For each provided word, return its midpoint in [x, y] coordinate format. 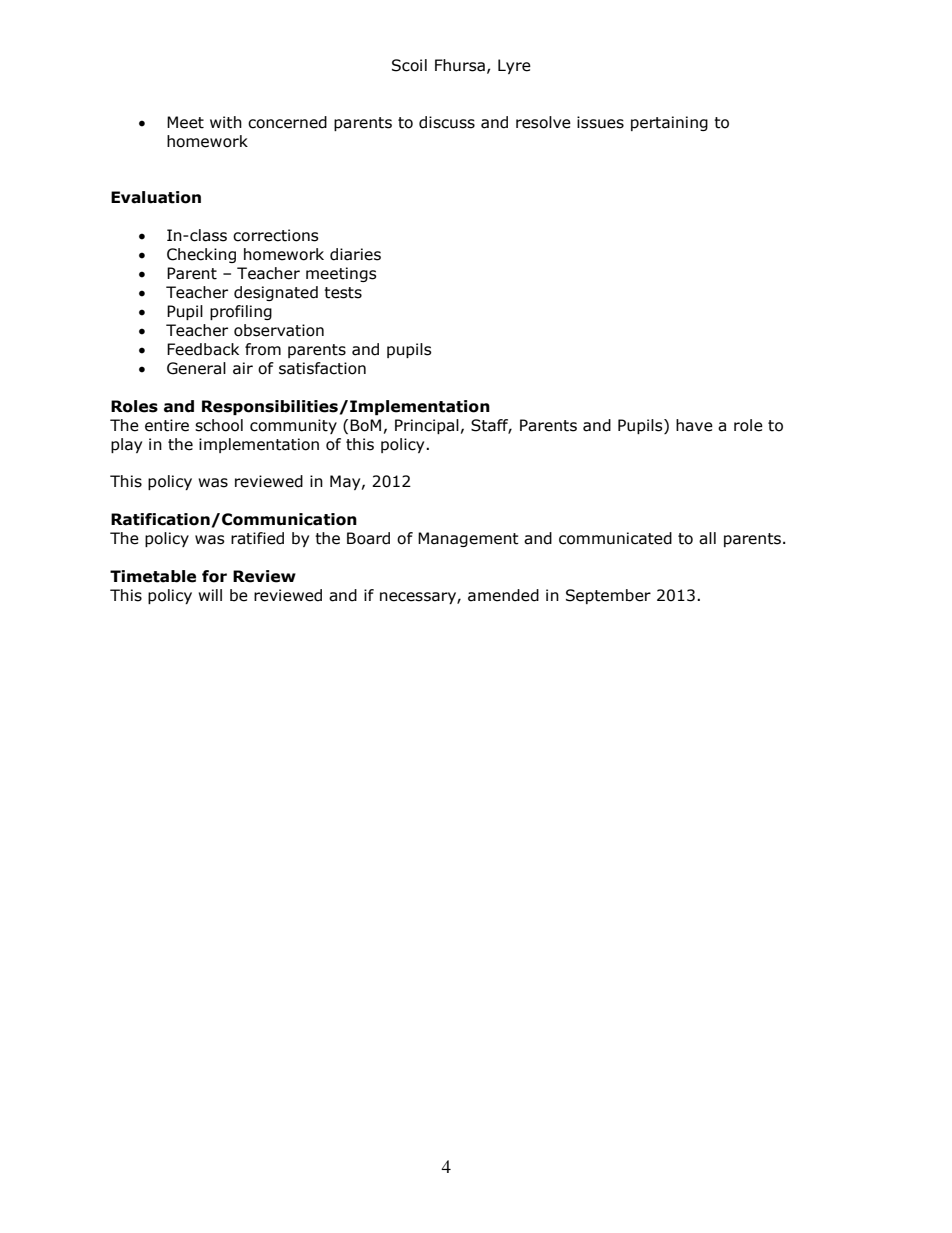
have [694, 425]
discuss [447, 122]
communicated [615, 538]
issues [600, 122]
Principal [427, 426]
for [214, 576]
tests [343, 293]
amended [503, 595]
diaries [355, 254]
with [226, 122]
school [219, 425]
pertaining [669, 123]
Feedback [203, 349]
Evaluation [156, 197]
